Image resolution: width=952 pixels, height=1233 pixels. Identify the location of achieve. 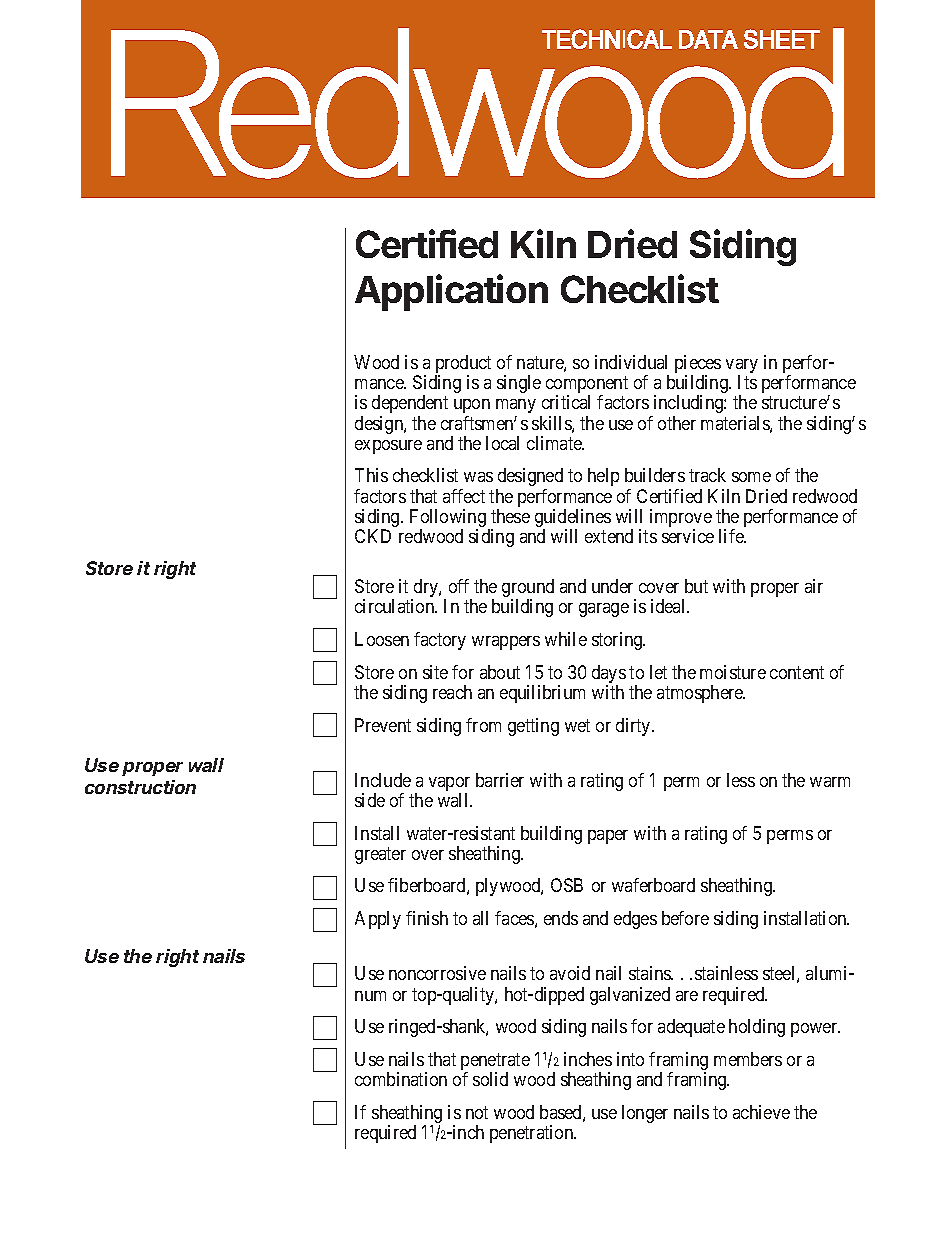
(761, 1112).
